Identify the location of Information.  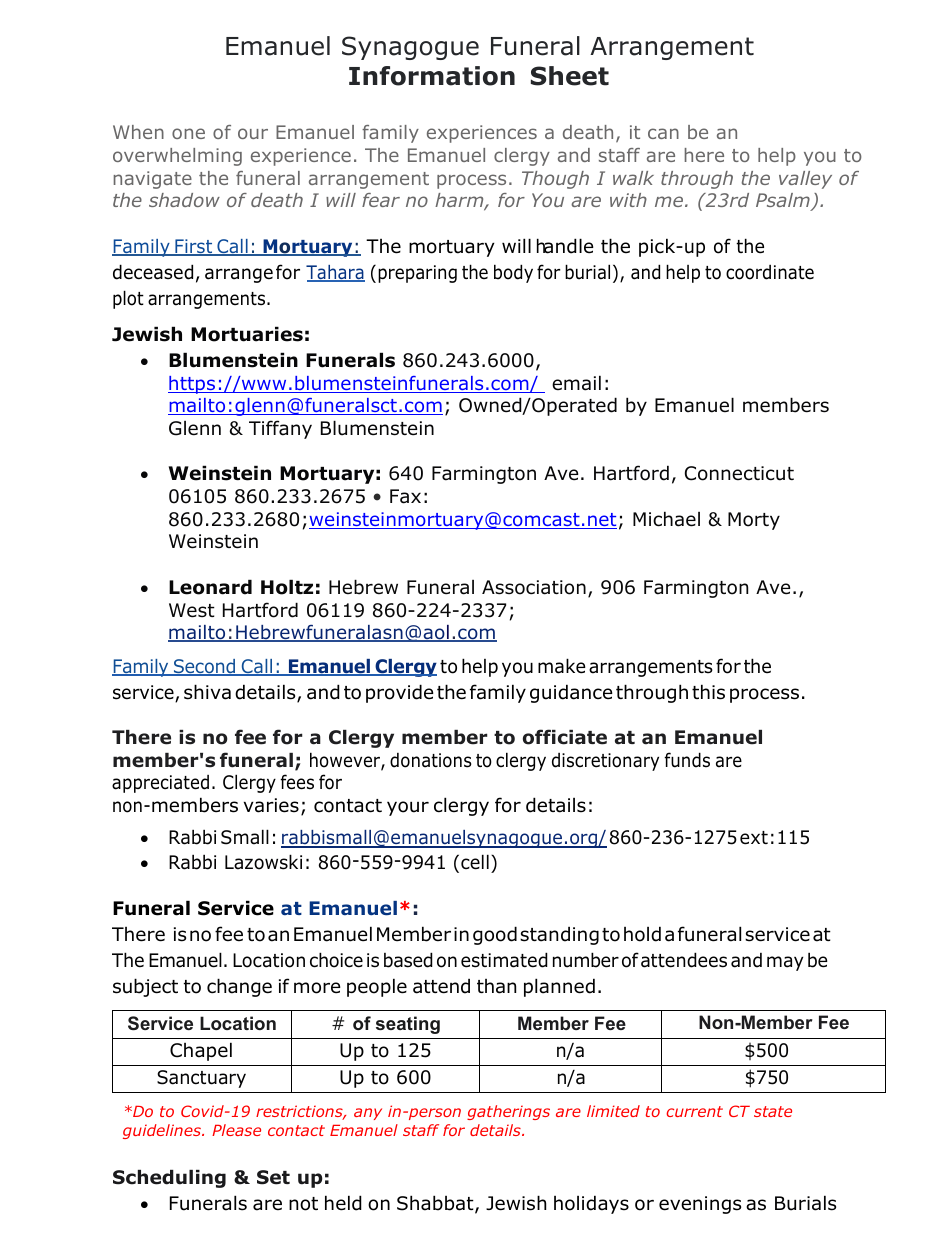
(432, 76).
